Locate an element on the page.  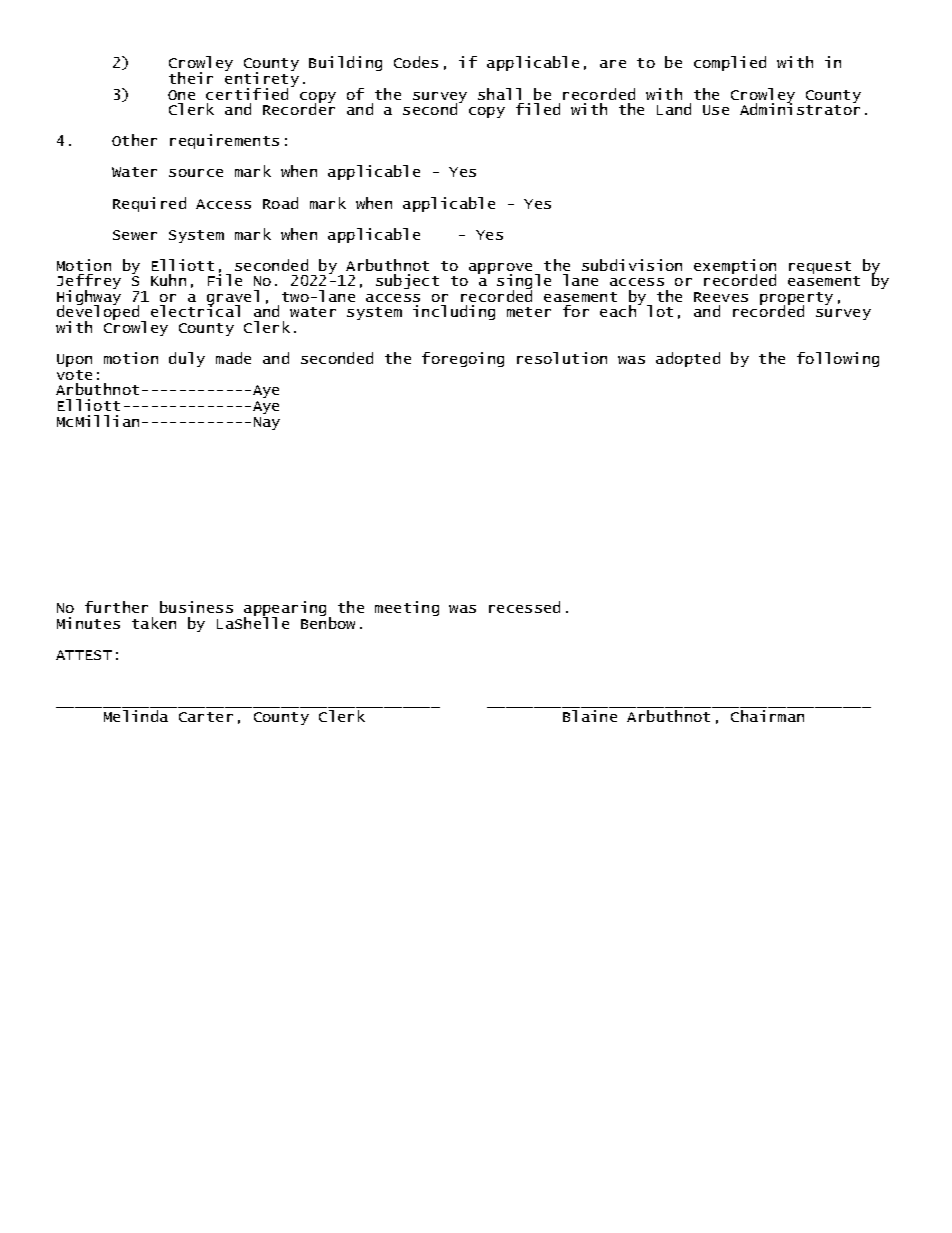
Chairman is located at coordinates (767, 716).
